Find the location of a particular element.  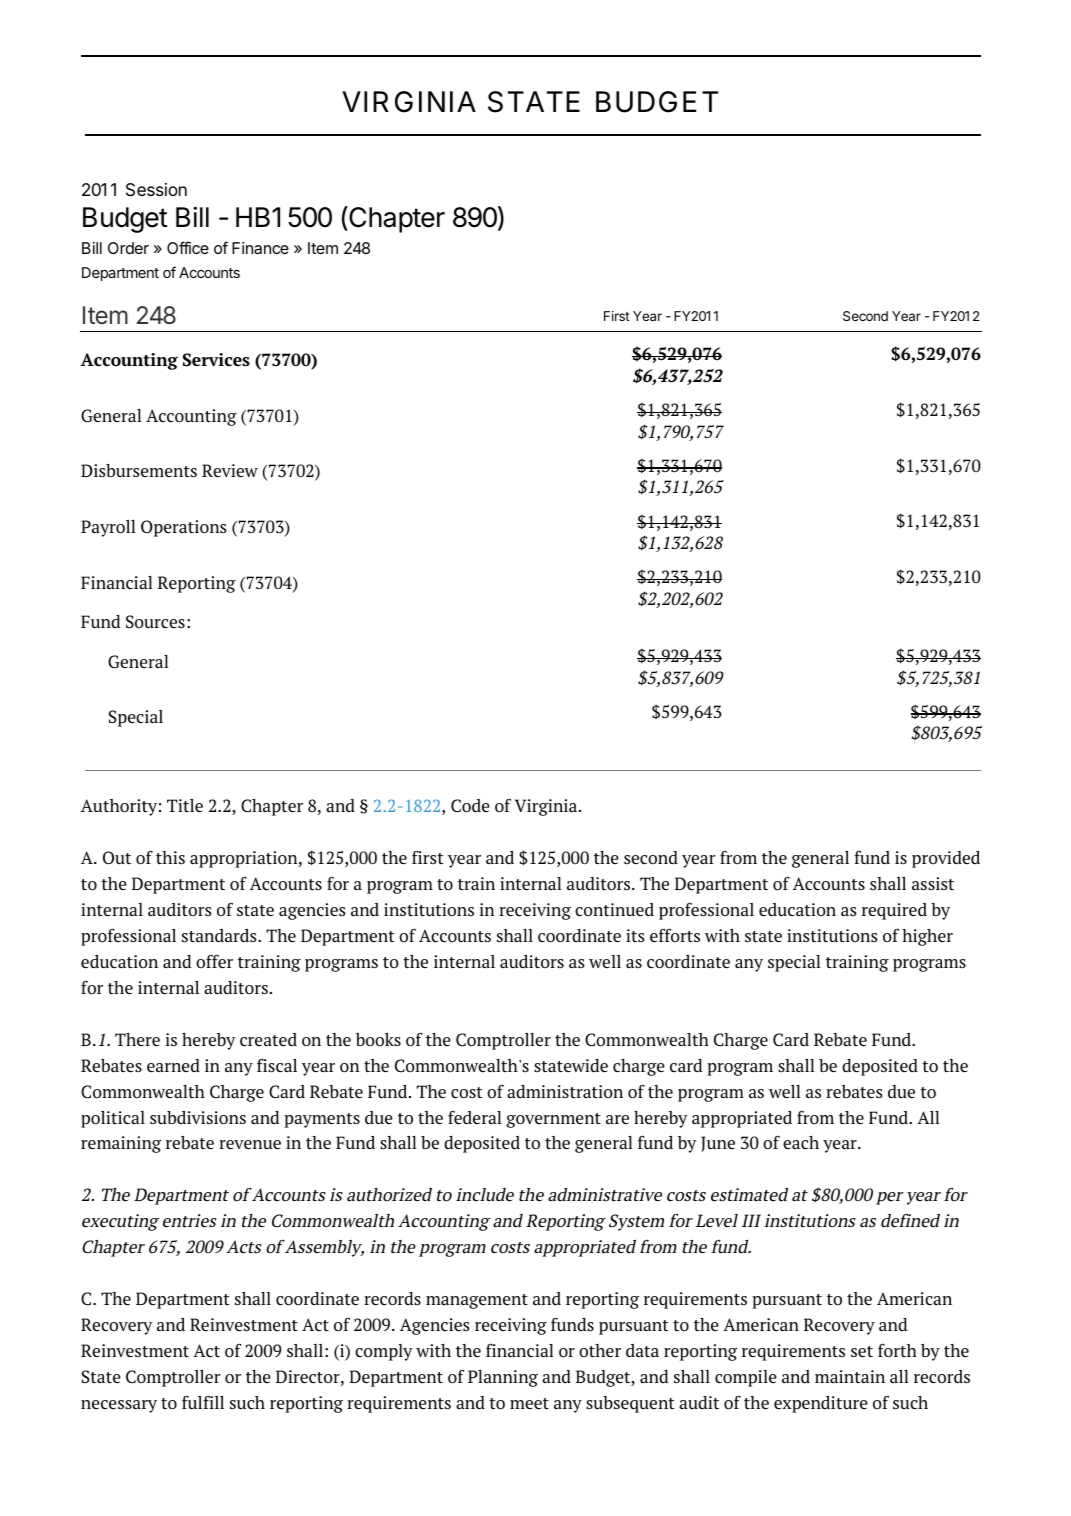

Code is located at coordinates (470, 806).
